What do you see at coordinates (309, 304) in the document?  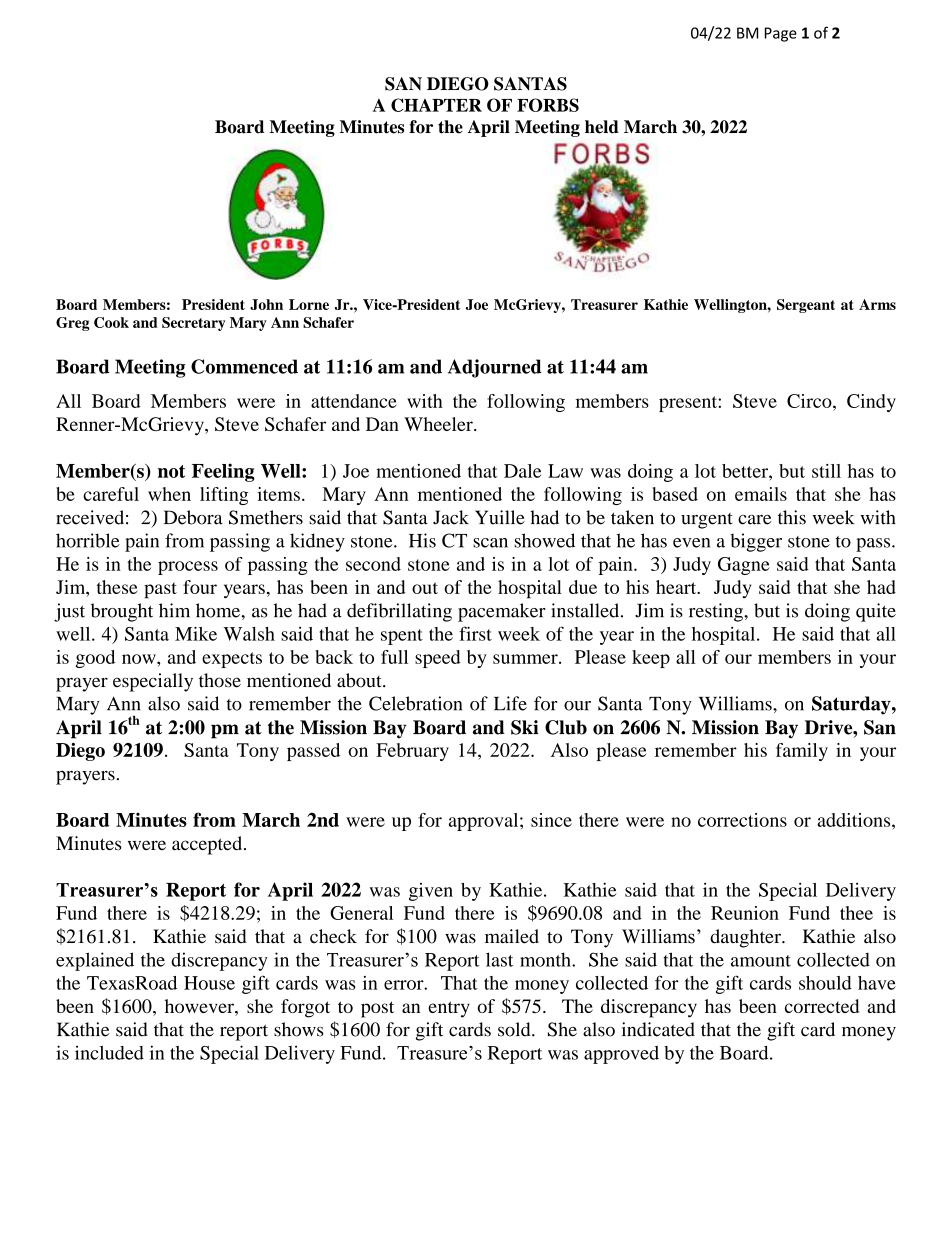 I see `Lorne` at bounding box center [309, 304].
